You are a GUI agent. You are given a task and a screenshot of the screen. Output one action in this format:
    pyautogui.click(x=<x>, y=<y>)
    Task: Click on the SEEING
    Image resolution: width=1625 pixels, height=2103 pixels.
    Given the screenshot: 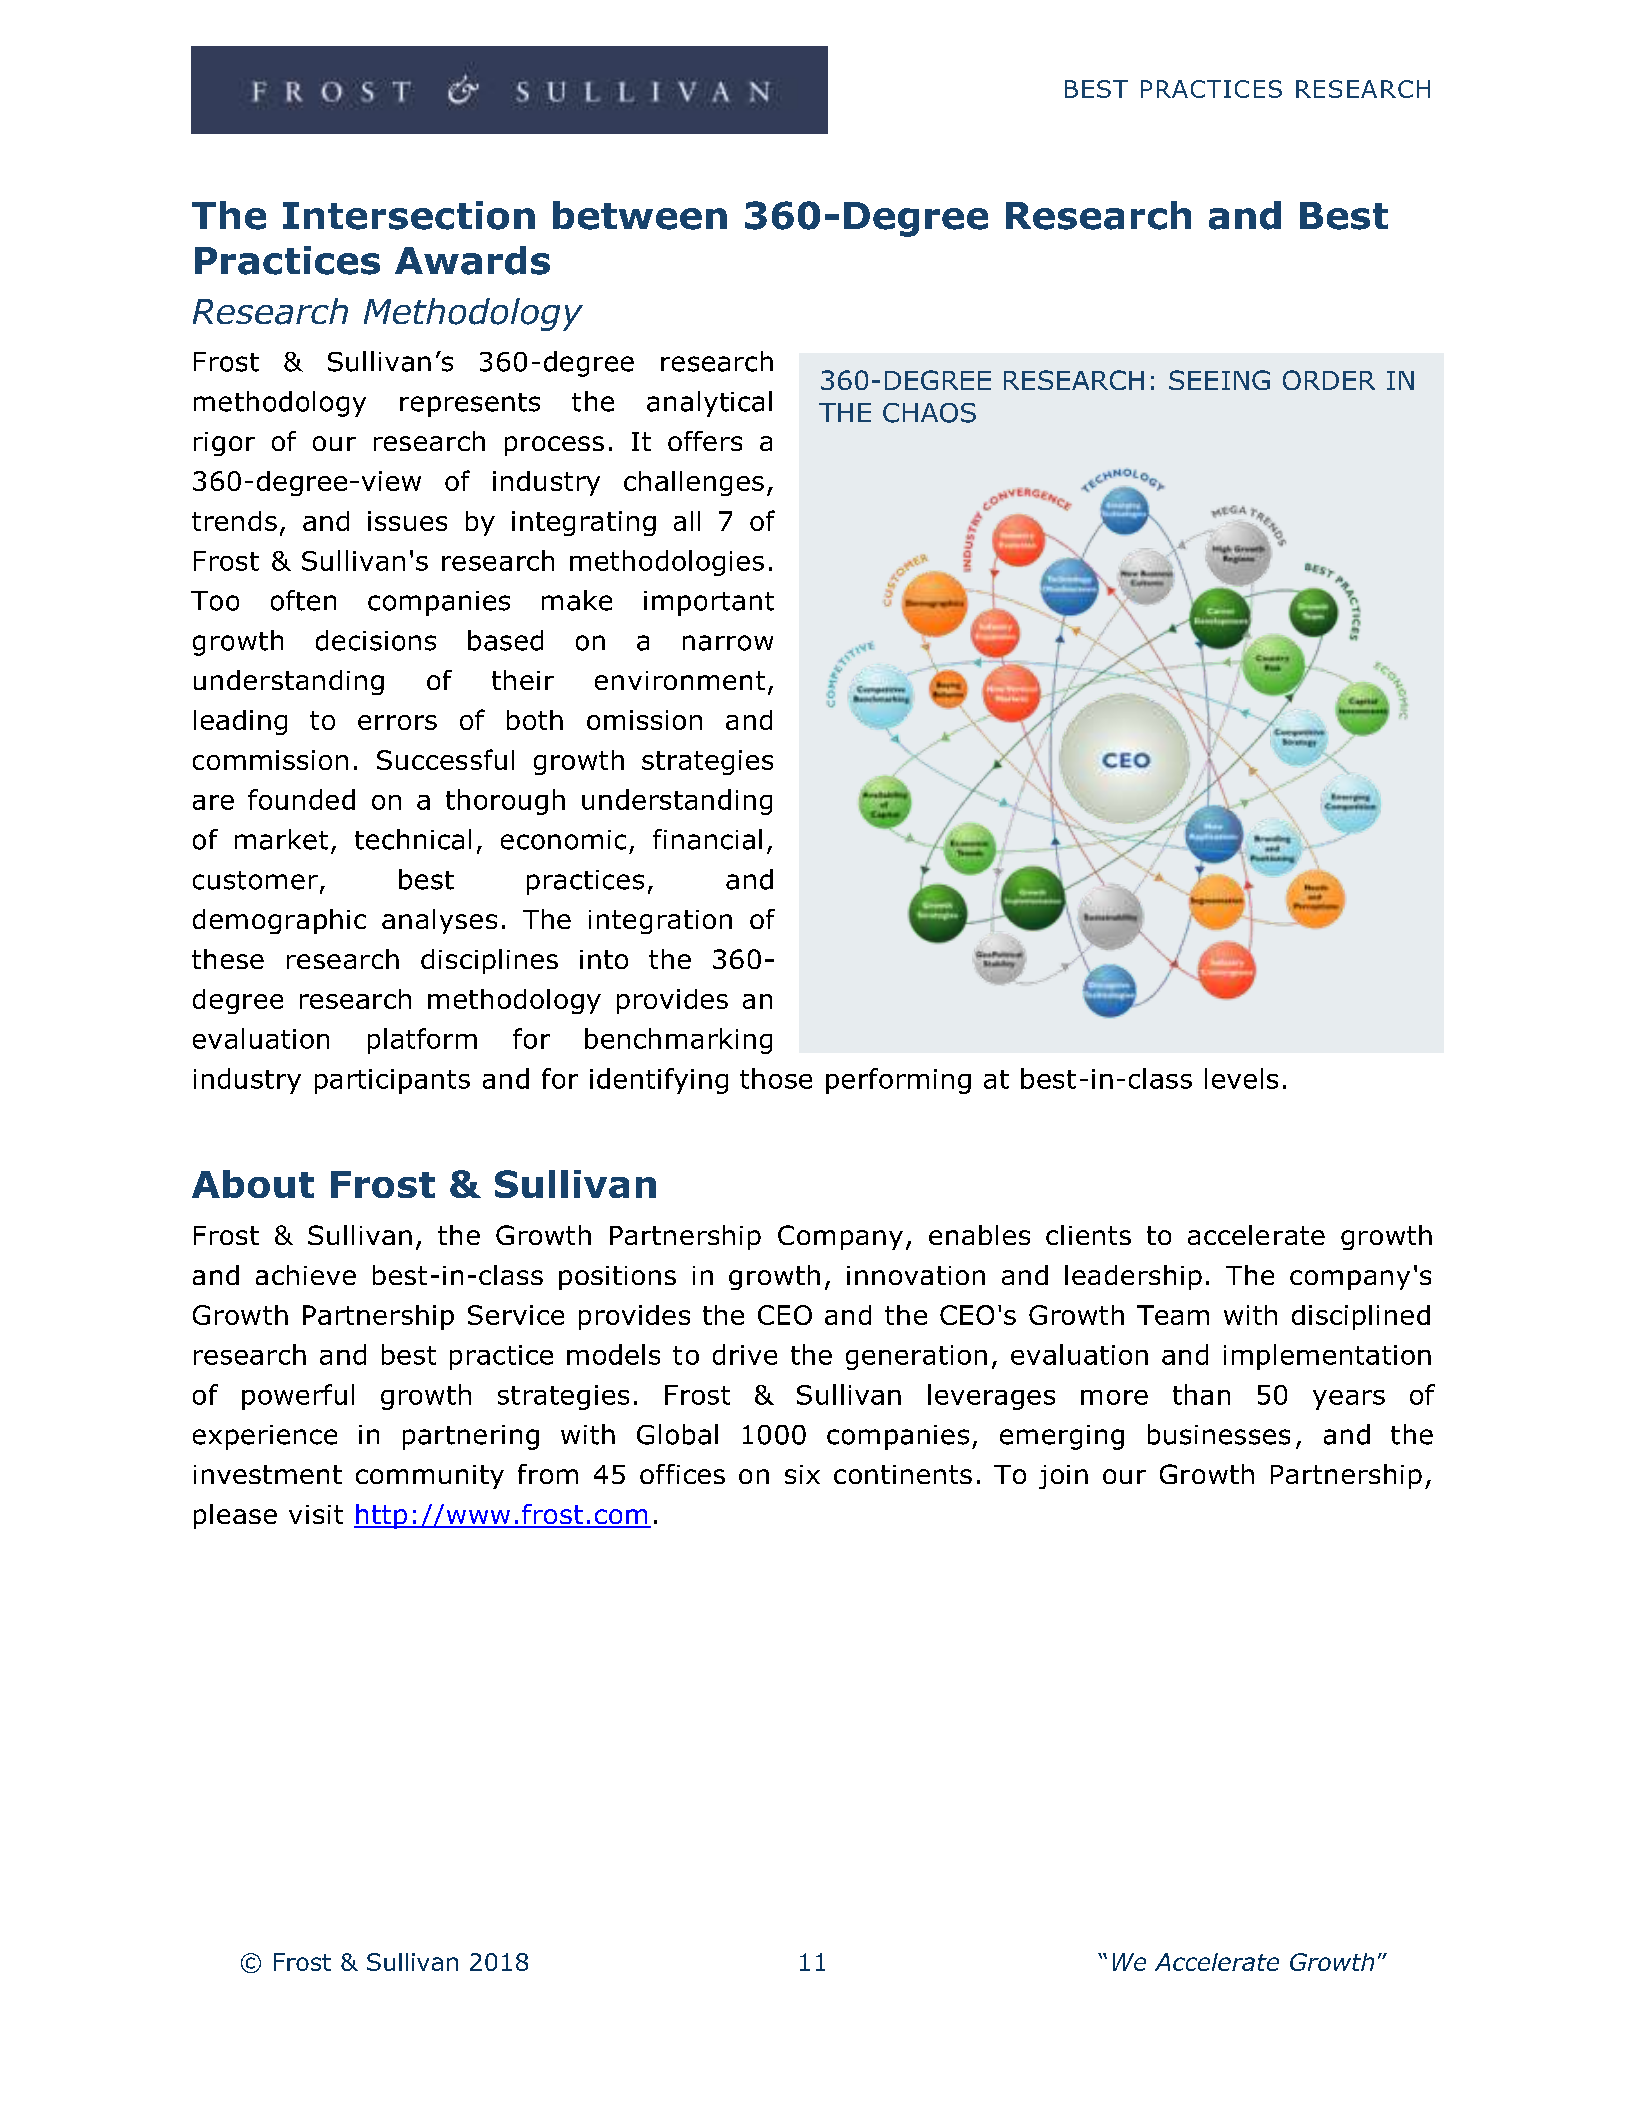 What is the action you would take?
    pyautogui.click(x=1219, y=380)
